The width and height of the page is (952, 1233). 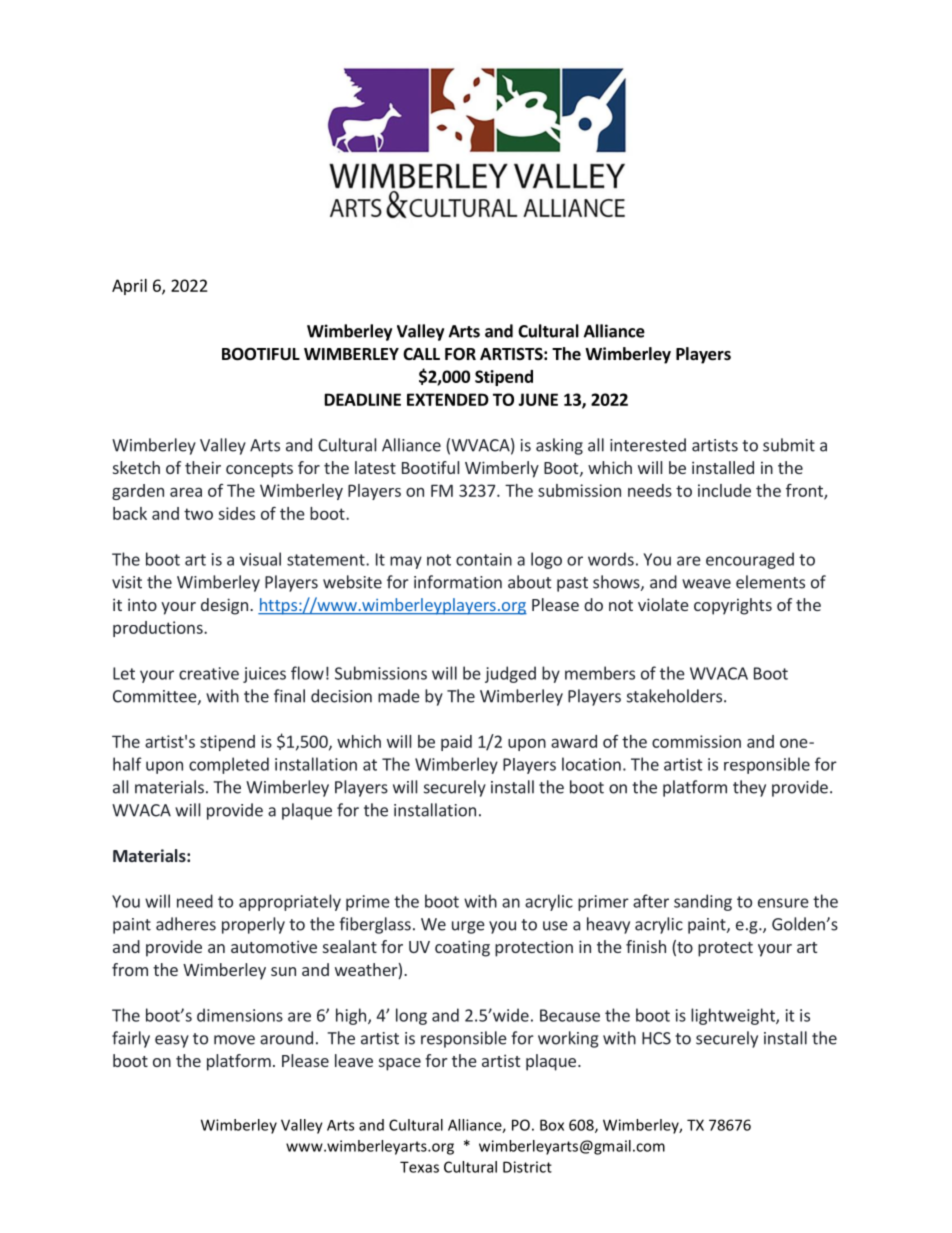 I want to click on include, so click(x=724, y=490).
